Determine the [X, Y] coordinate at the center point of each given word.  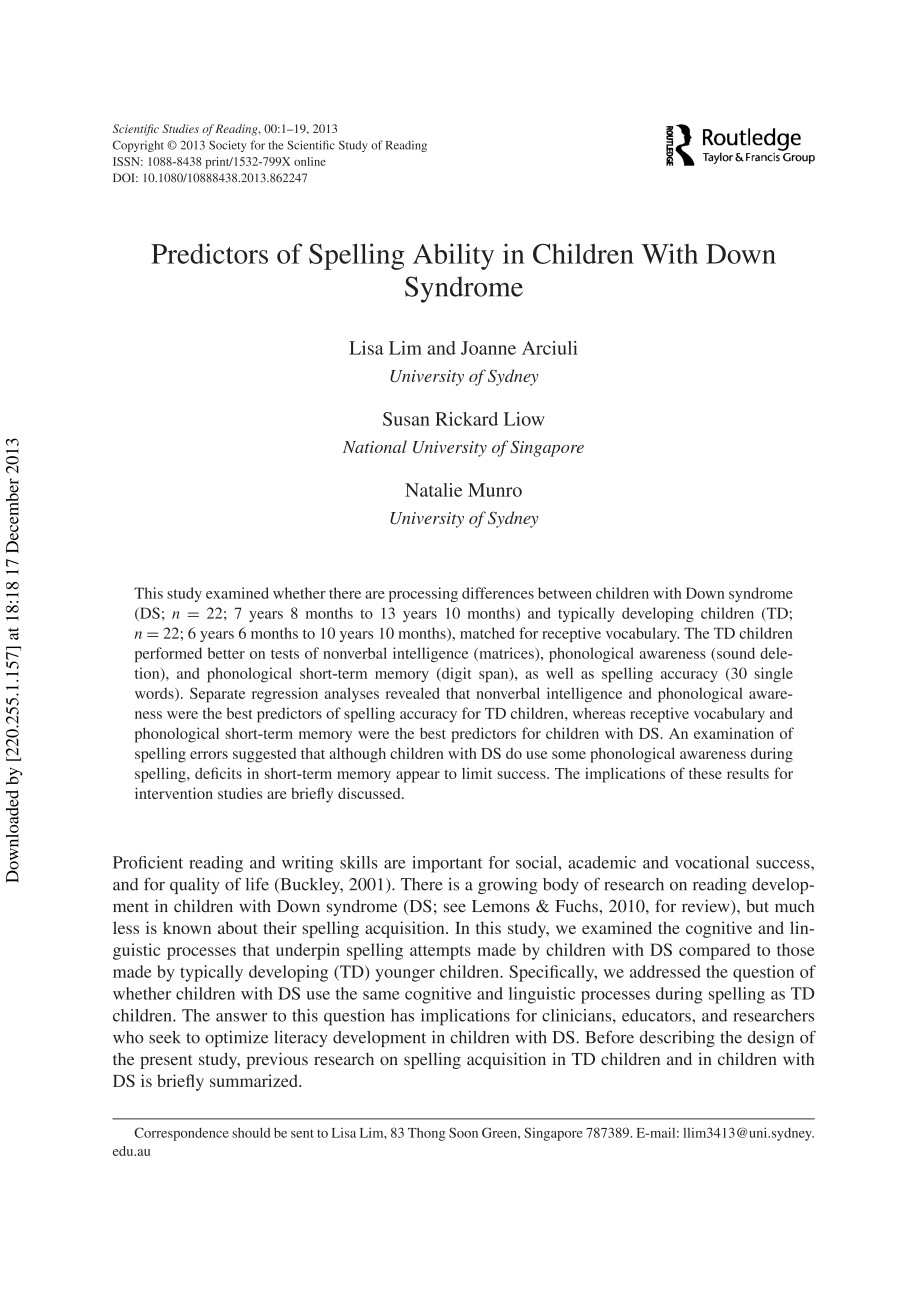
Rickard [466, 419]
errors [209, 755]
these [705, 773]
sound [736, 653]
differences [498, 593]
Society [228, 146]
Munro [495, 490]
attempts [440, 952]
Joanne [488, 348]
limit [477, 773]
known [187, 927]
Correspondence [181, 1134]
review [707, 907]
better [226, 653]
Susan [406, 419]
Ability [453, 256]
